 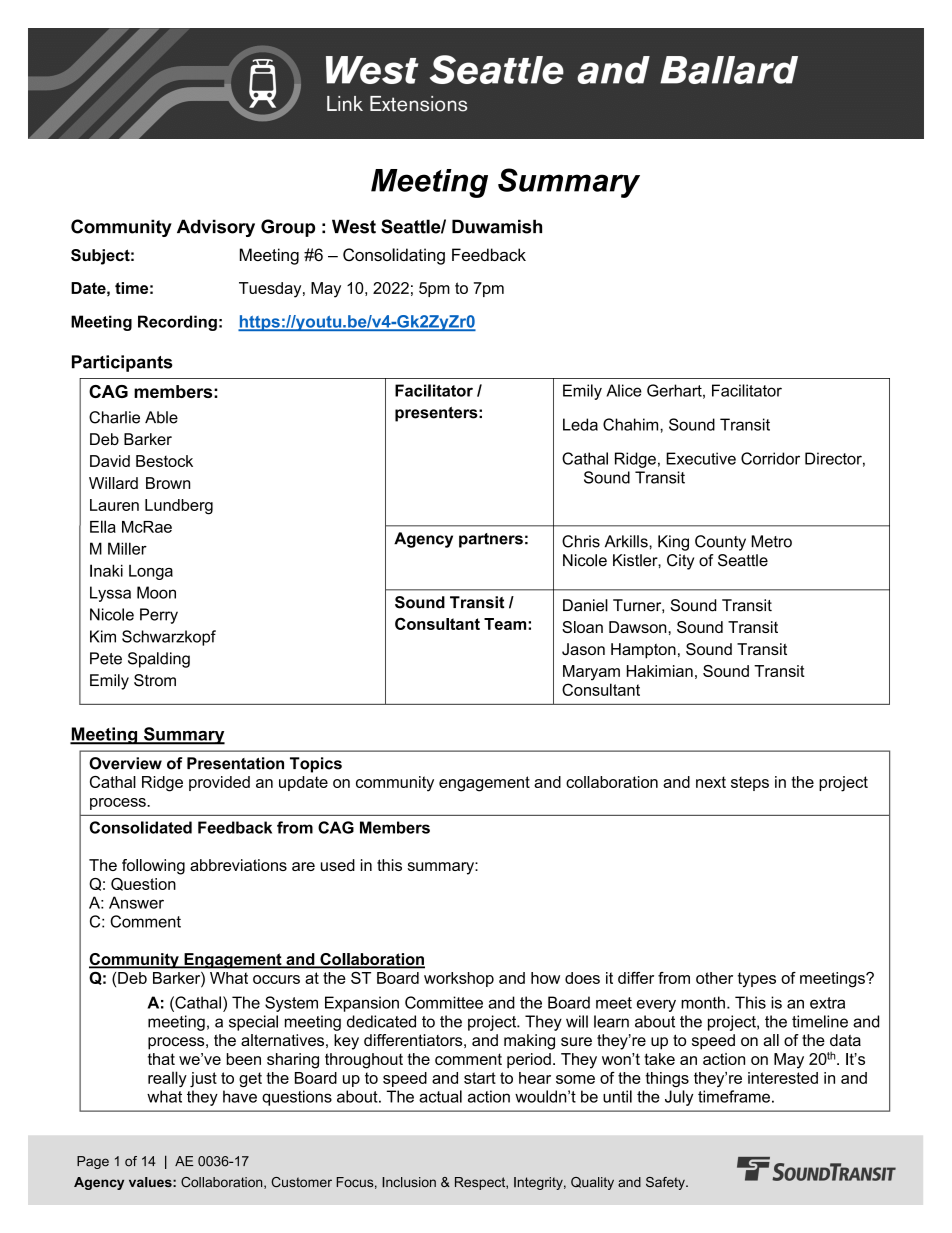 I want to click on used, so click(x=338, y=865).
